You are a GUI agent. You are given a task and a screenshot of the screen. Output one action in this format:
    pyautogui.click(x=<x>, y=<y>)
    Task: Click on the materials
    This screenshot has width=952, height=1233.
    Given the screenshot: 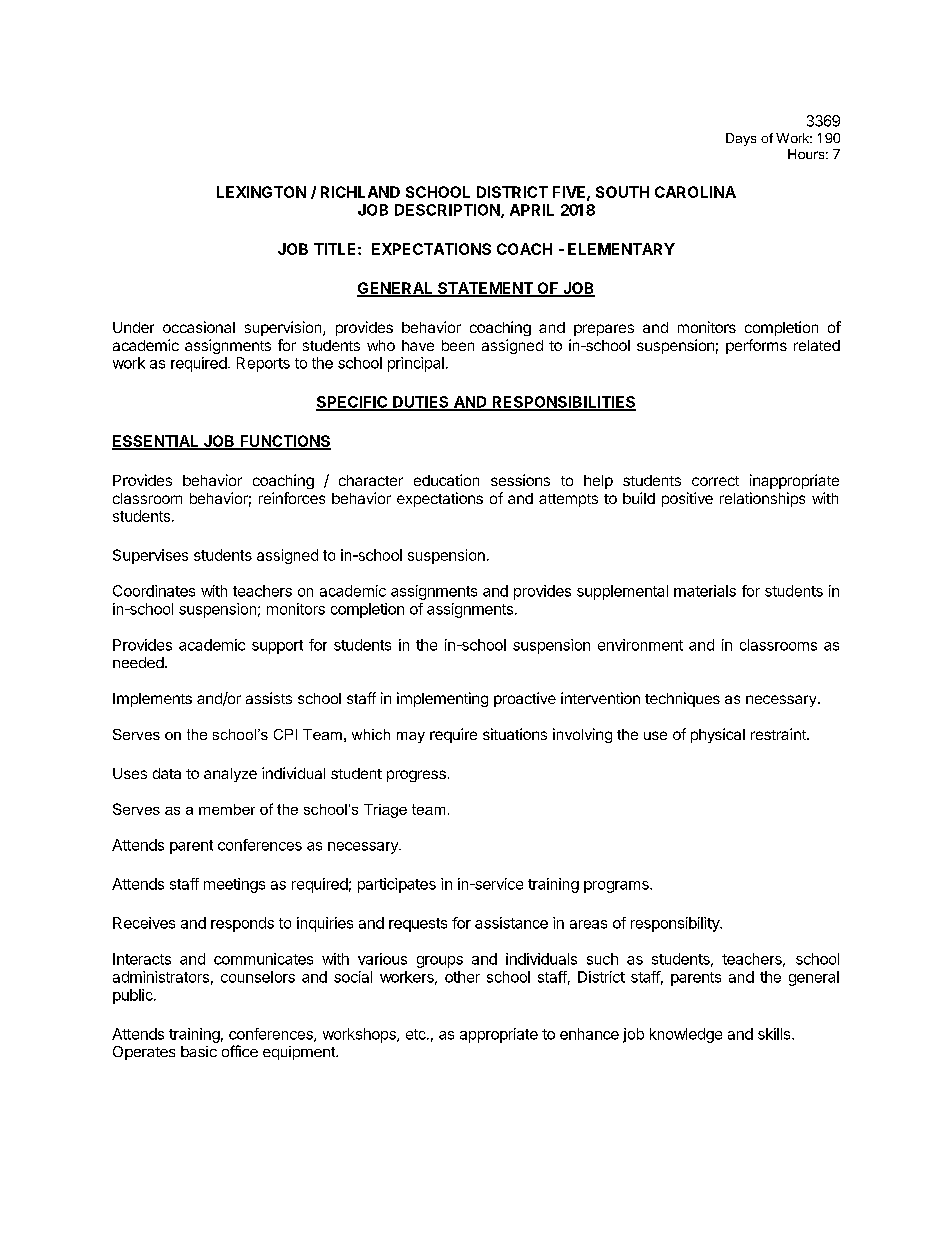 What is the action you would take?
    pyautogui.click(x=705, y=591)
